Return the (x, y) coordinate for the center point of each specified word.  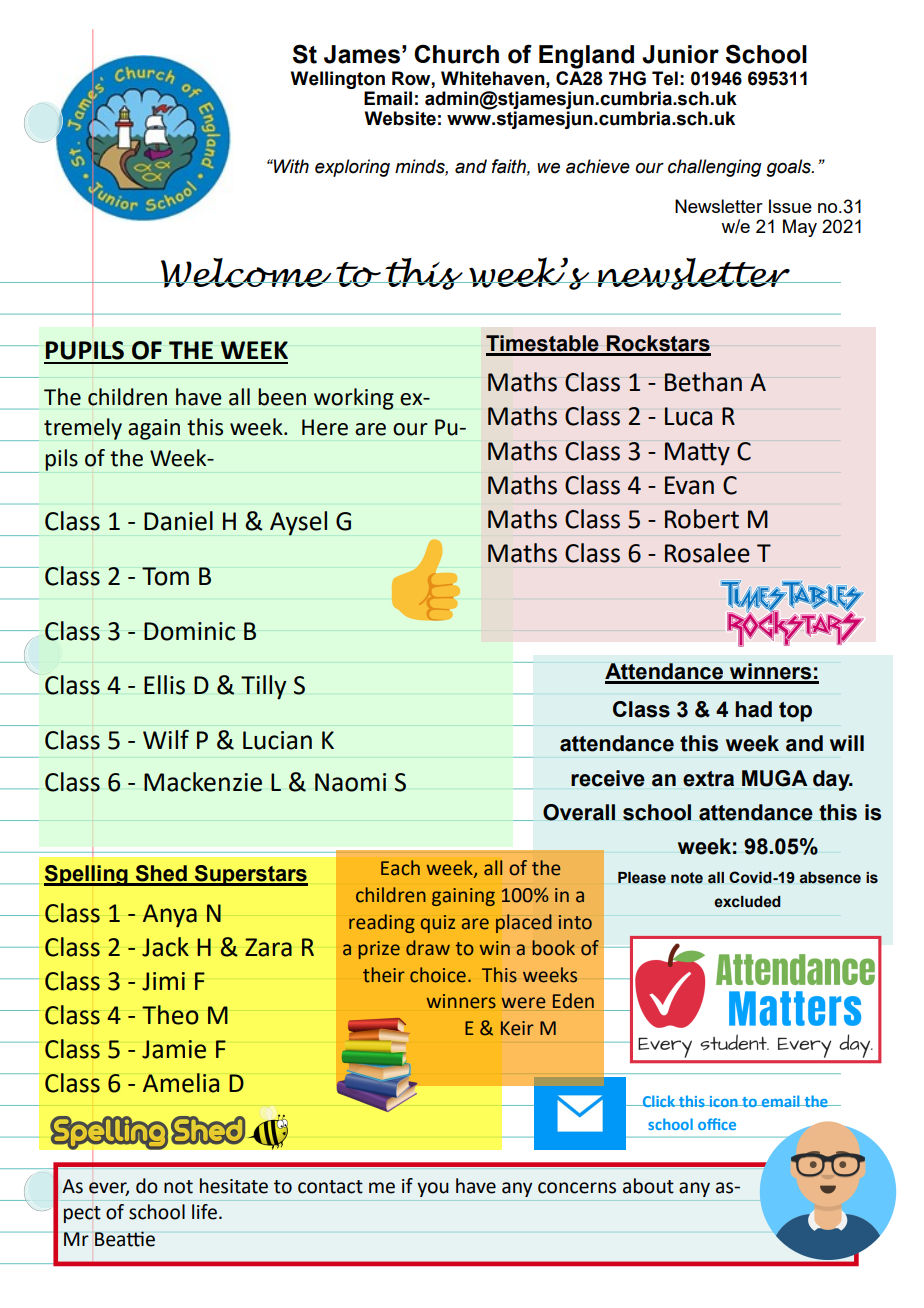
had (753, 709)
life (204, 1212)
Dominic (189, 631)
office (717, 1124)
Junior (680, 54)
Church (456, 54)
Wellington (338, 80)
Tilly (264, 687)
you (433, 1189)
